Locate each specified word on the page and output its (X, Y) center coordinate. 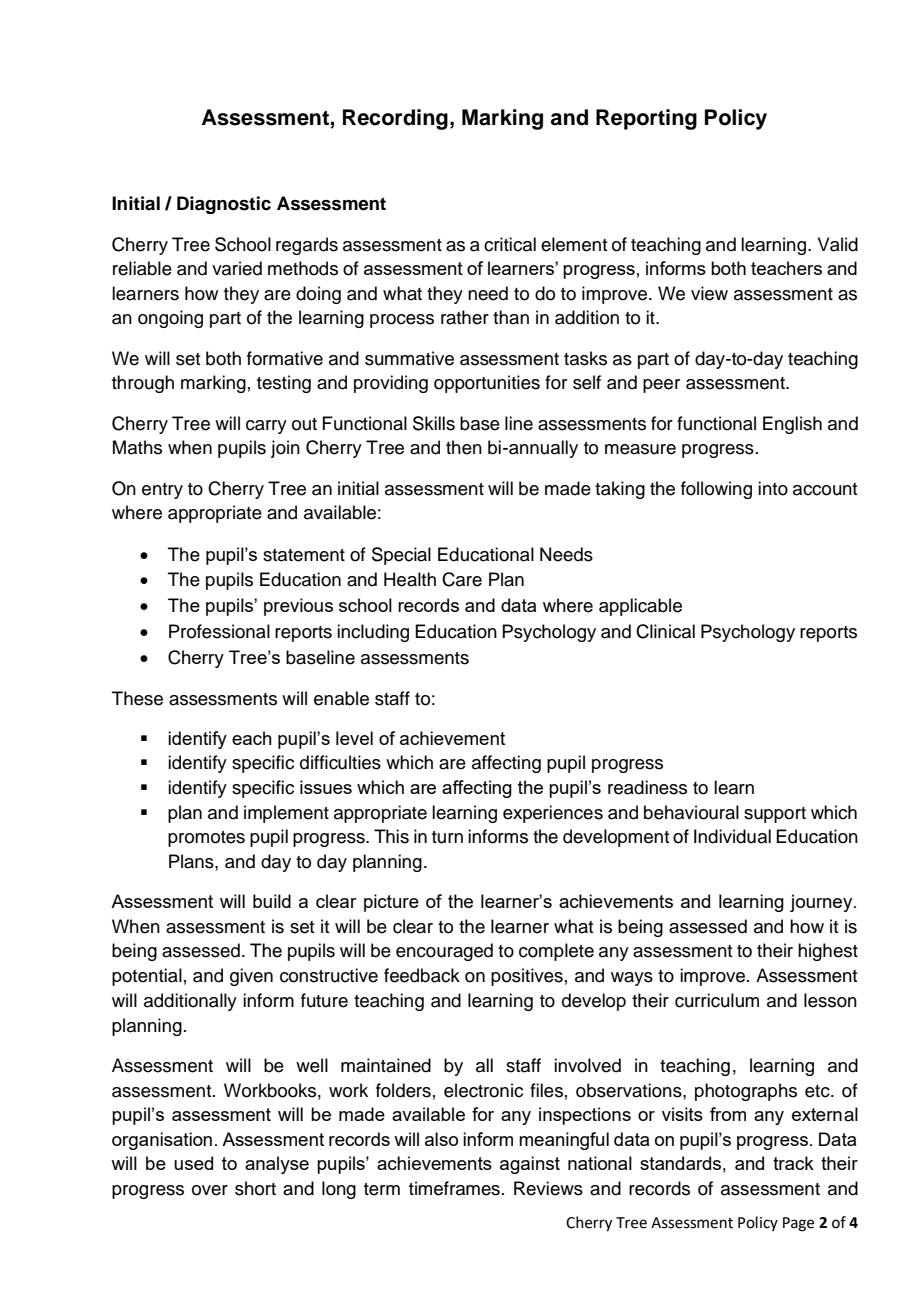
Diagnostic (224, 205)
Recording (395, 119)
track (793, 1163)
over (210, 1190)
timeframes (454, 1188)
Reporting (646, 119)
